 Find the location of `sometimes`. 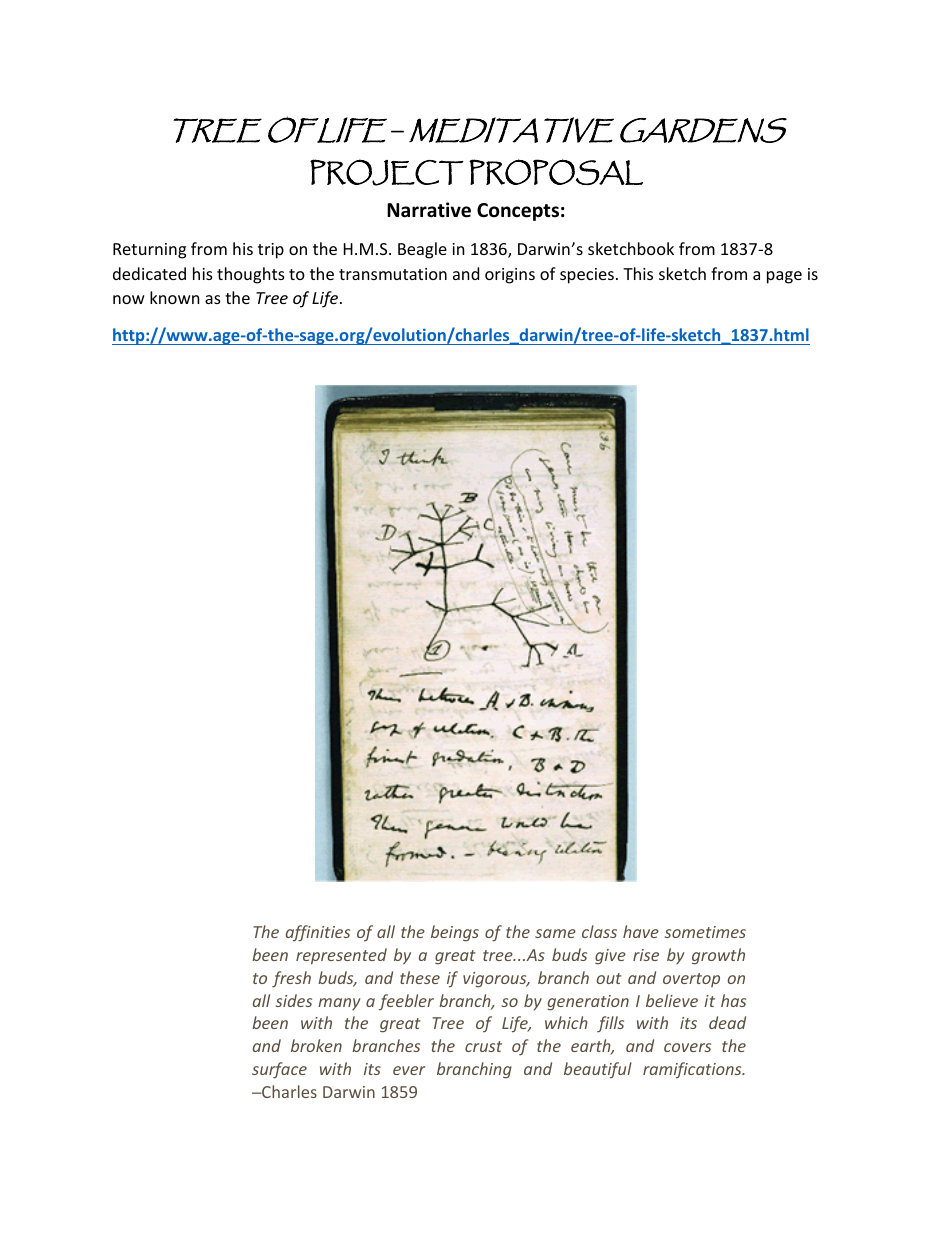

sometimes is located at coordinates (705, 932).
